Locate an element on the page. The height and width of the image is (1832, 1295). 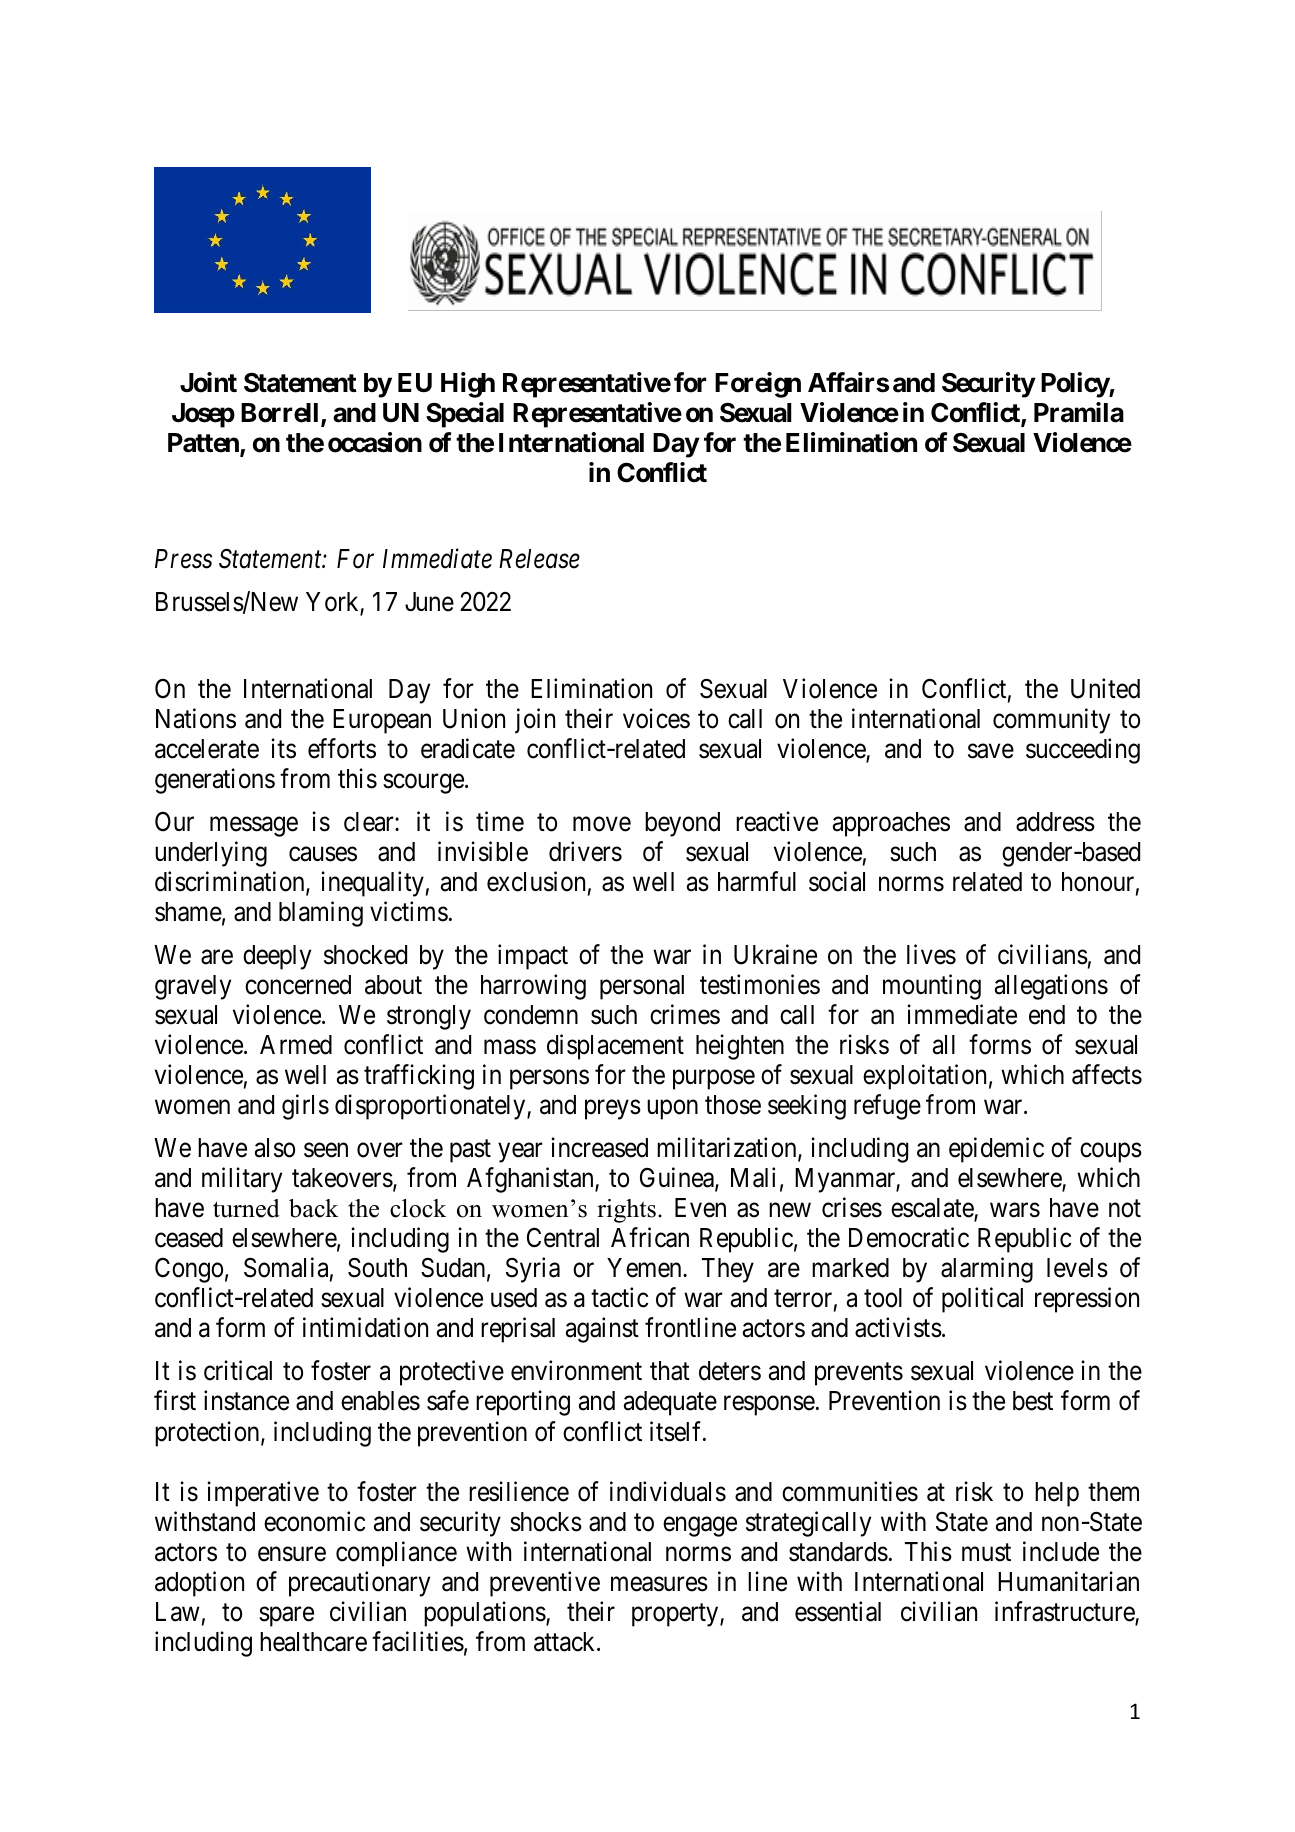
Borrell is located at coordinates (281, 414).
